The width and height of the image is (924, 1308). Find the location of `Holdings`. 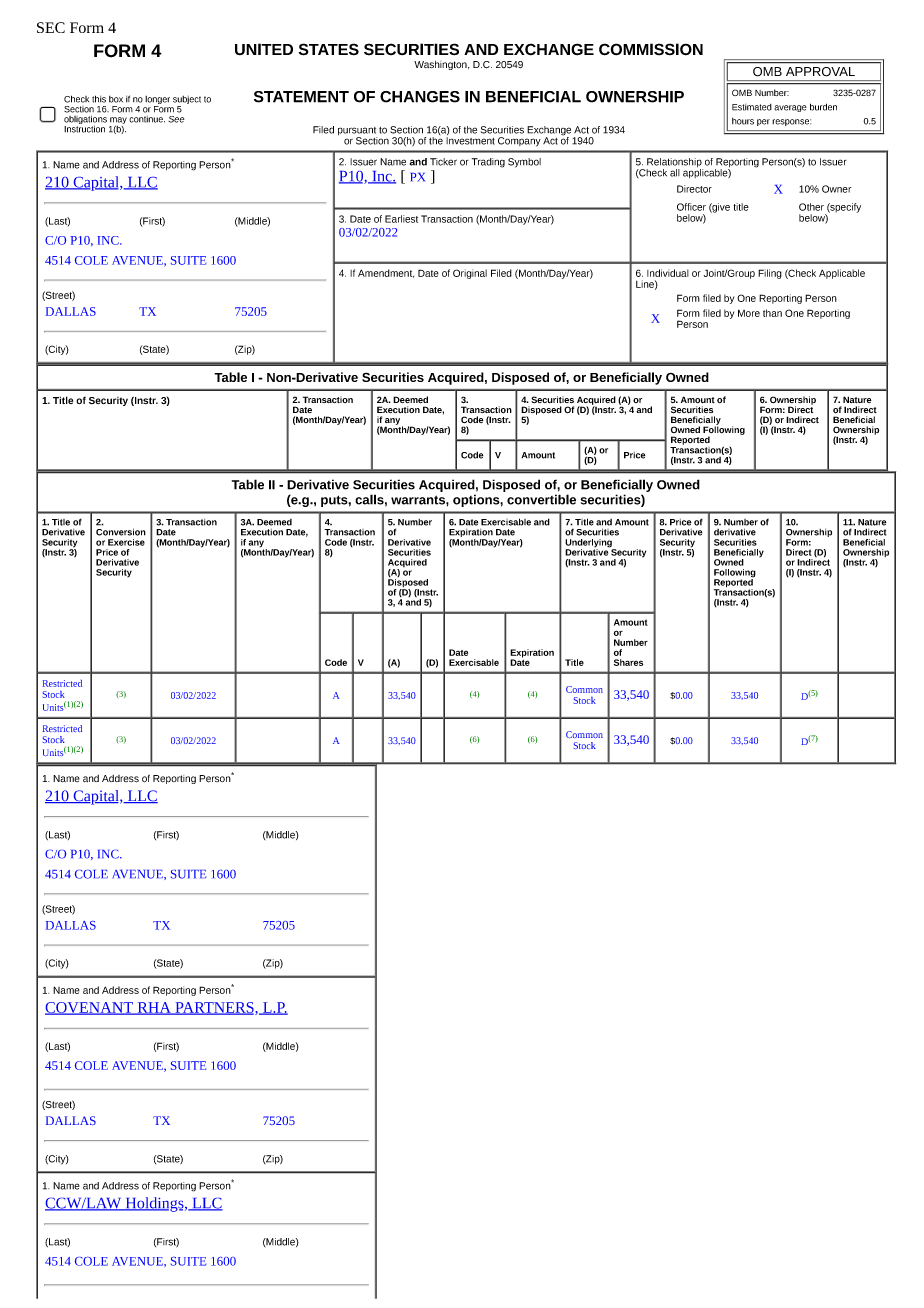

Holdings is located at coordinates (154, 1204).
